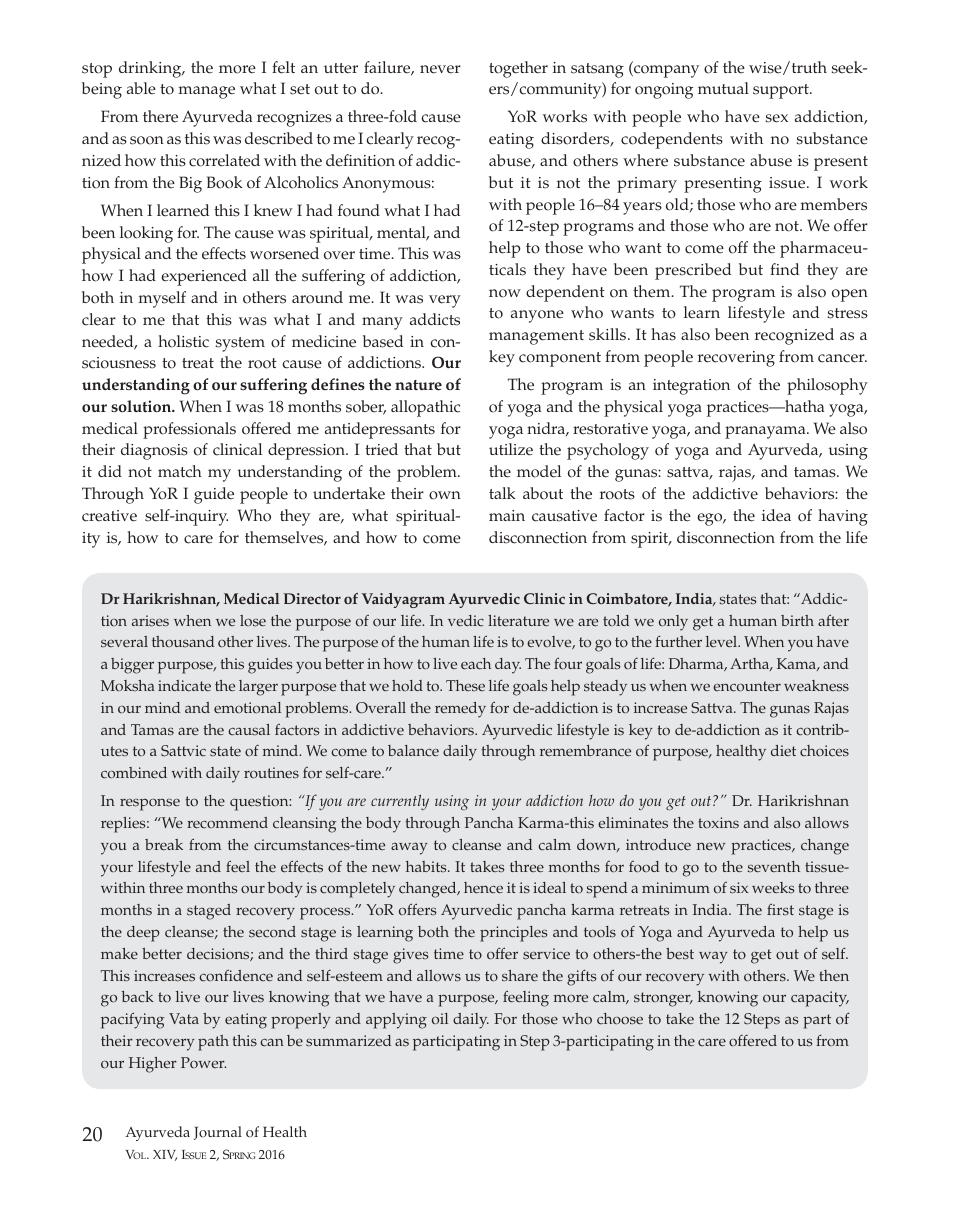  What do you see at coordinates (440, 1018) in the screenshot?
I see `oil` at bounding box center [440, 1018].
